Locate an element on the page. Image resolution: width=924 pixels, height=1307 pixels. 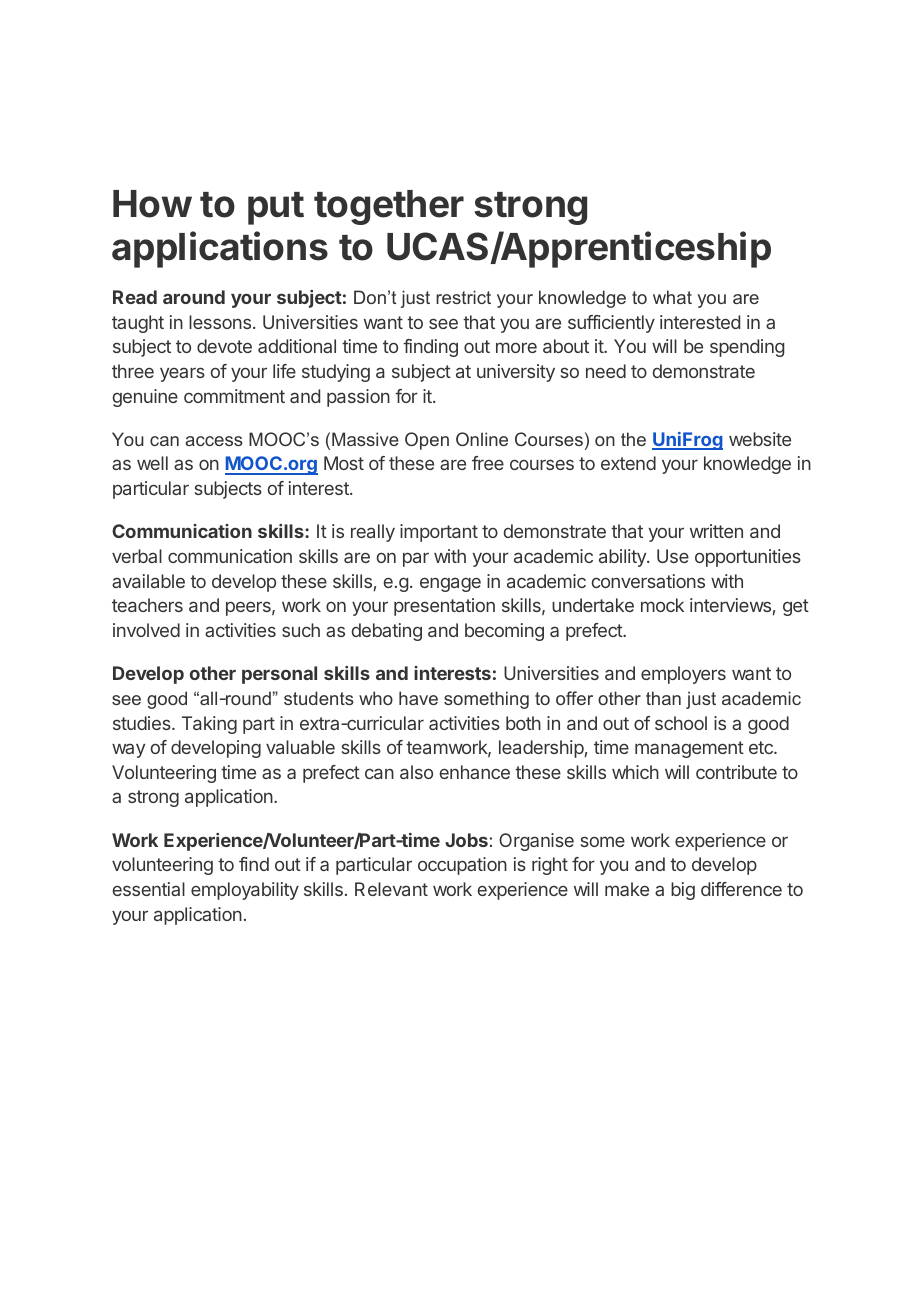
occupation is located at coordinates (462, 866).
